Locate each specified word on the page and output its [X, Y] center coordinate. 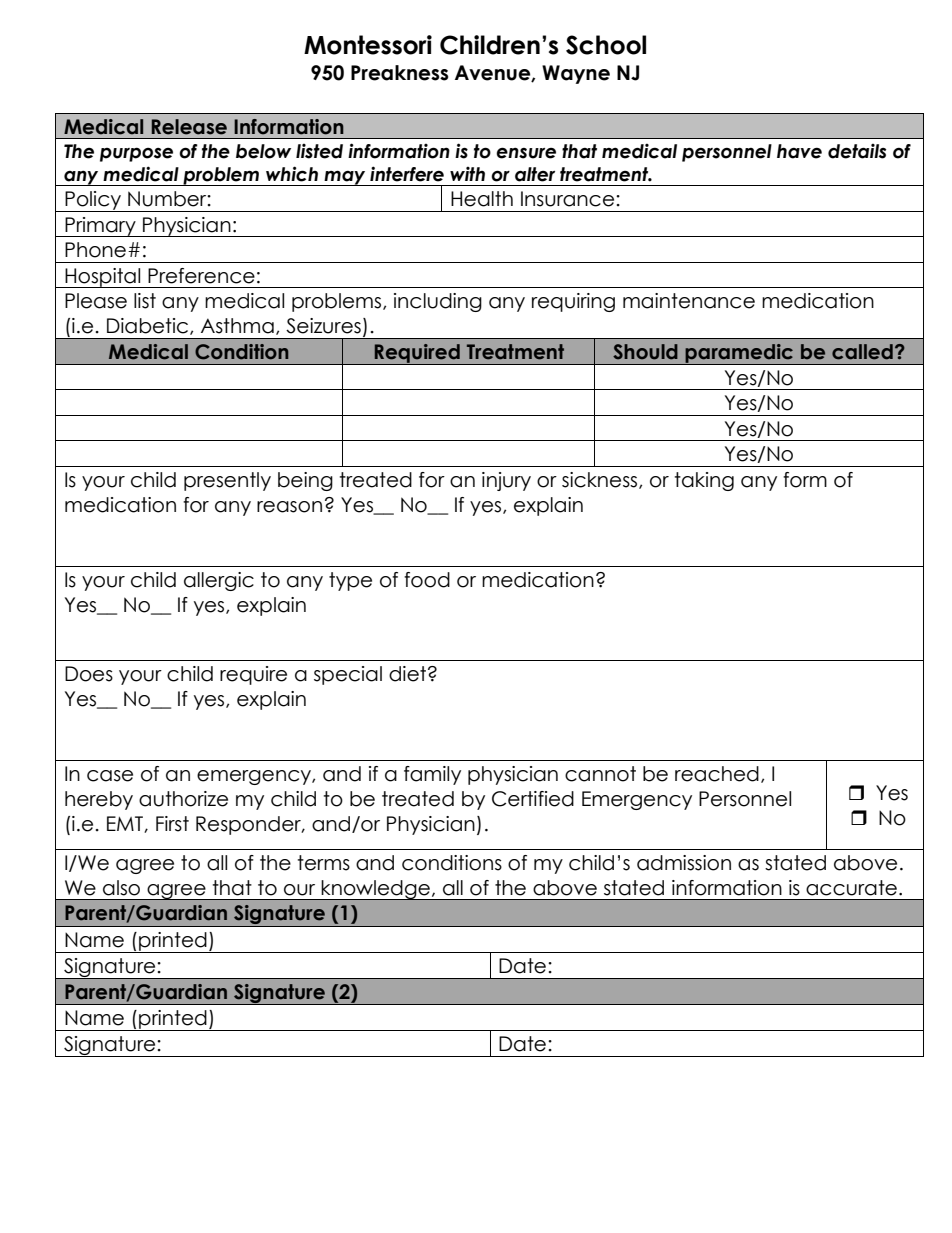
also [121, 888]
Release [189, 127]
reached [717, 774]
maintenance [689, 301]
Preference [201, 276]
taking [704, 481]
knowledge [376, 890]
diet [409, 674]
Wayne [576, 74]
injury [506, 481]
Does [89, 674]
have [799, 151]
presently [227, 481]
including [438, 302]
